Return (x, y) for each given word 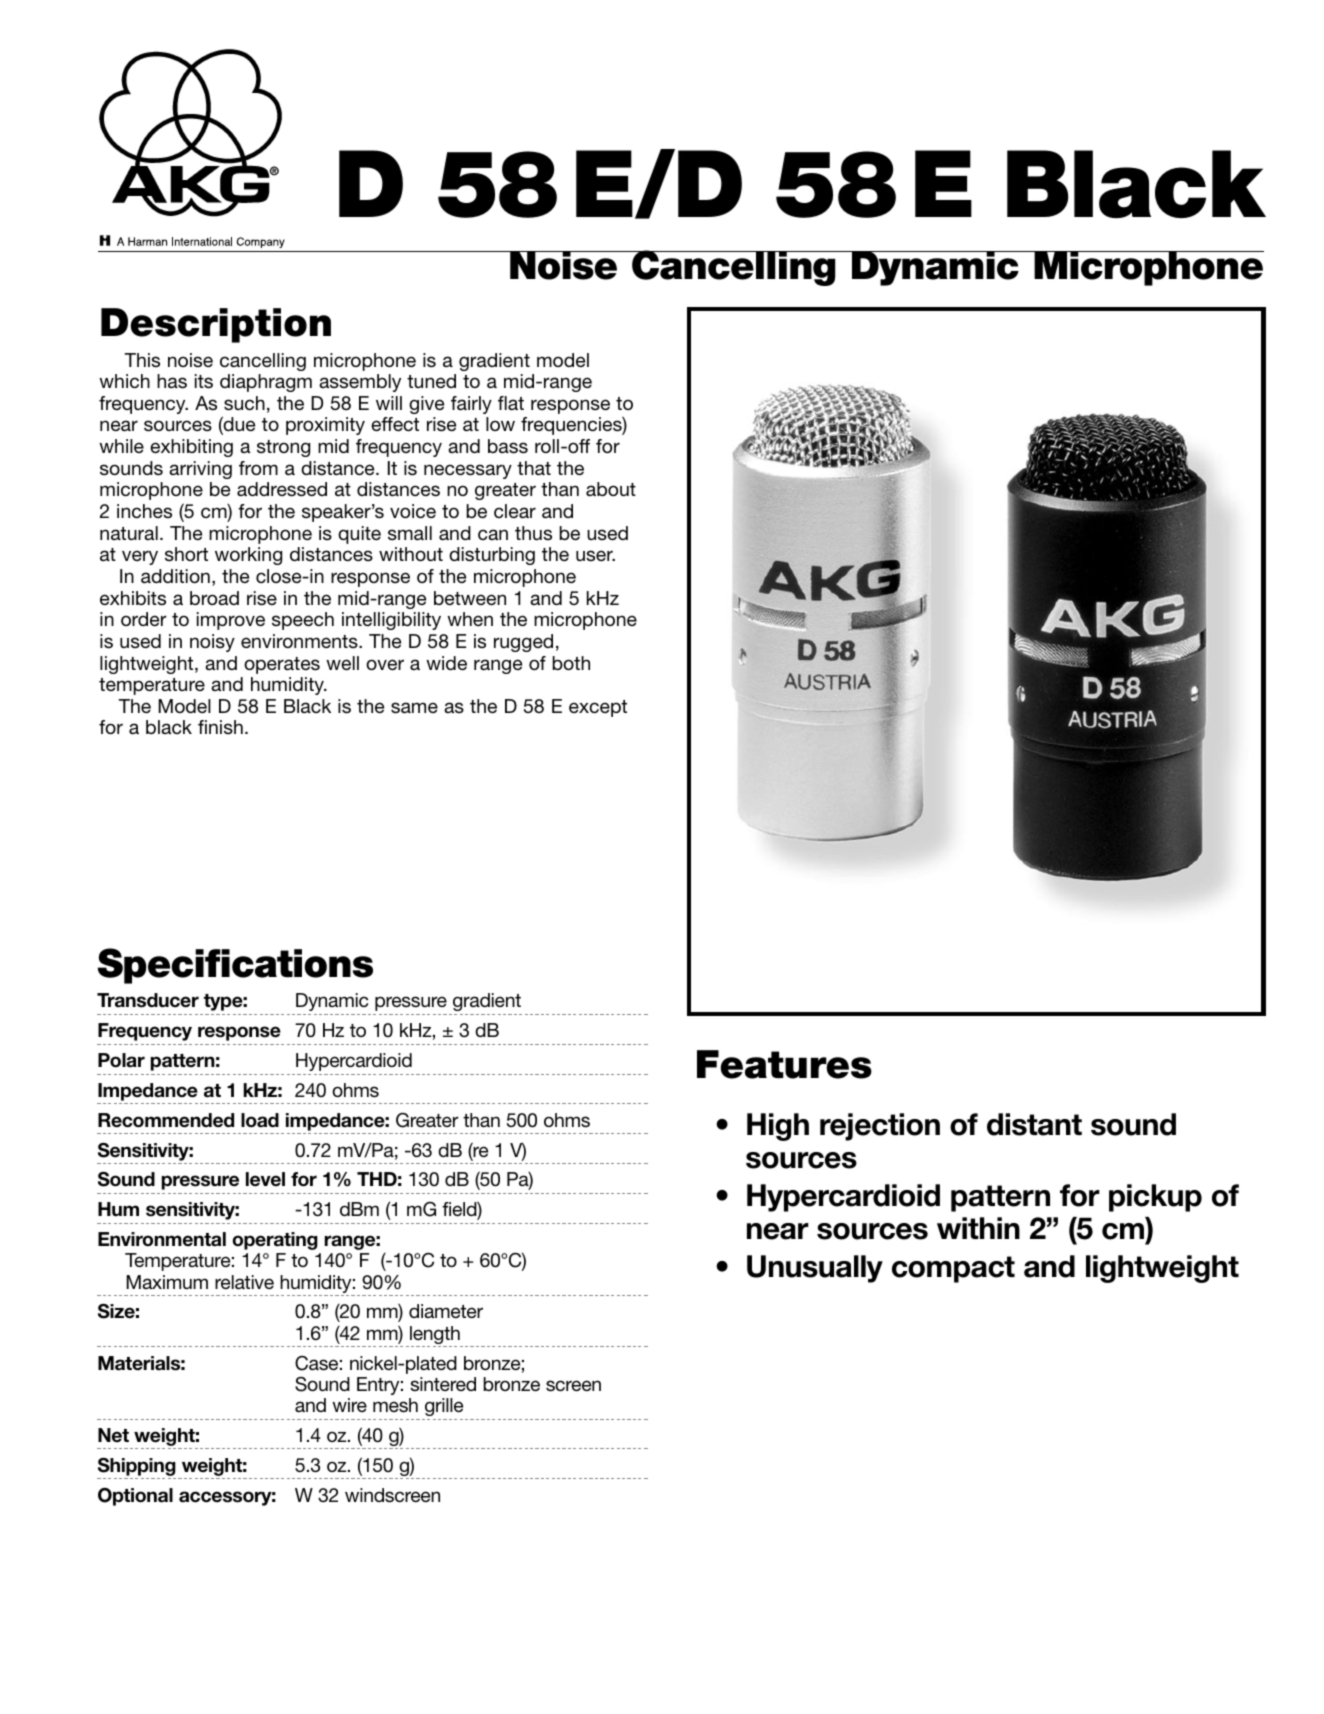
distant (1034, 1124)
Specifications (235, 966)
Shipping (137, 1466)
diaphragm (266, 383)
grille (444, 1407)
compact (953, 1269)
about (611, 489)
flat (511, 403)
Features (784, 1064)
